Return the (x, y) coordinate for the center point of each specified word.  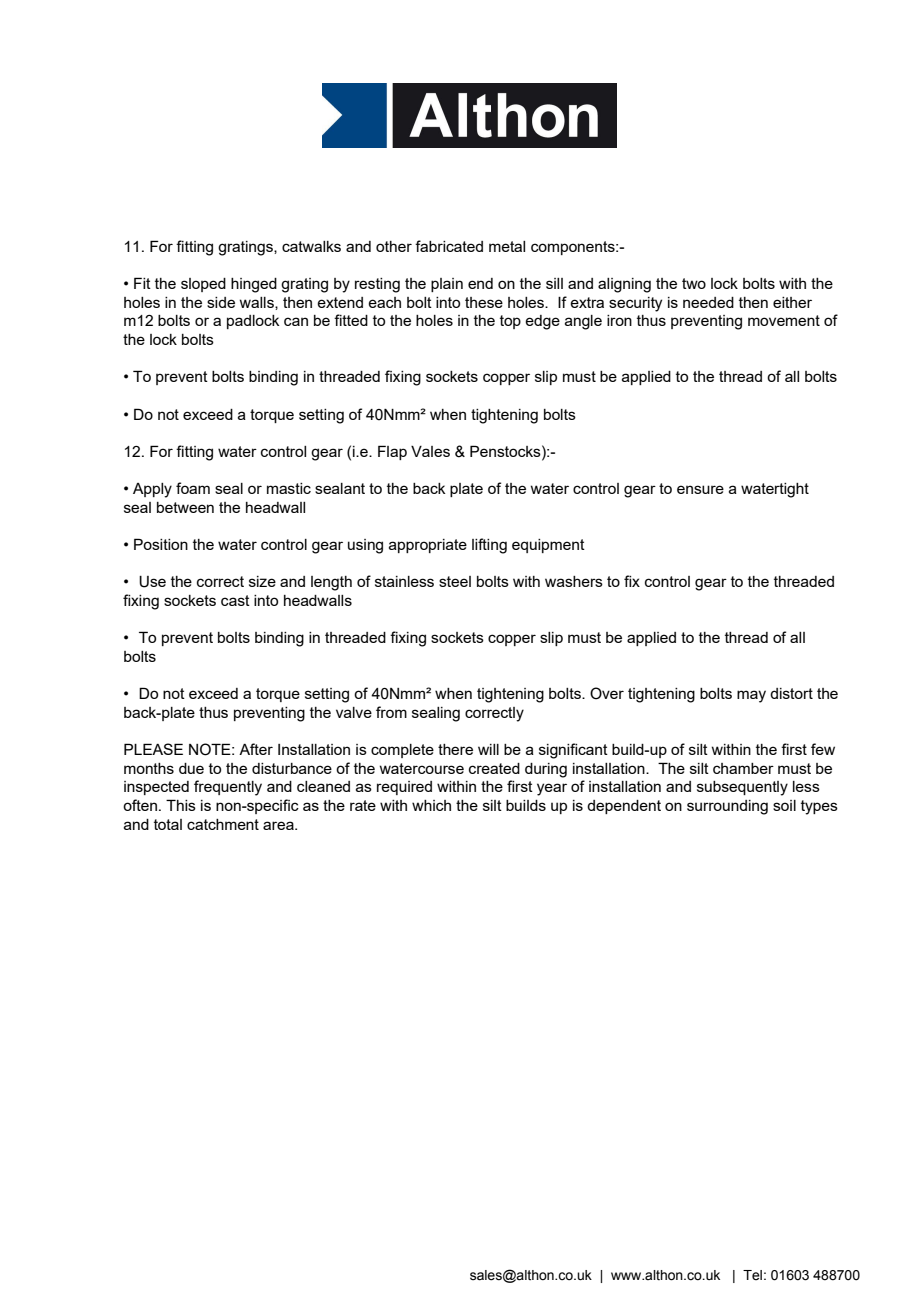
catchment (223, 824)
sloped (203, 285)
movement (784, 320)
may (751, 696)
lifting (489, 546)
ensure (700, 489)
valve (354, 712)
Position (161, 544)
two (694, 283)
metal (507, 246)
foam (193, 488)
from (391, 712)
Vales (430, 451)
